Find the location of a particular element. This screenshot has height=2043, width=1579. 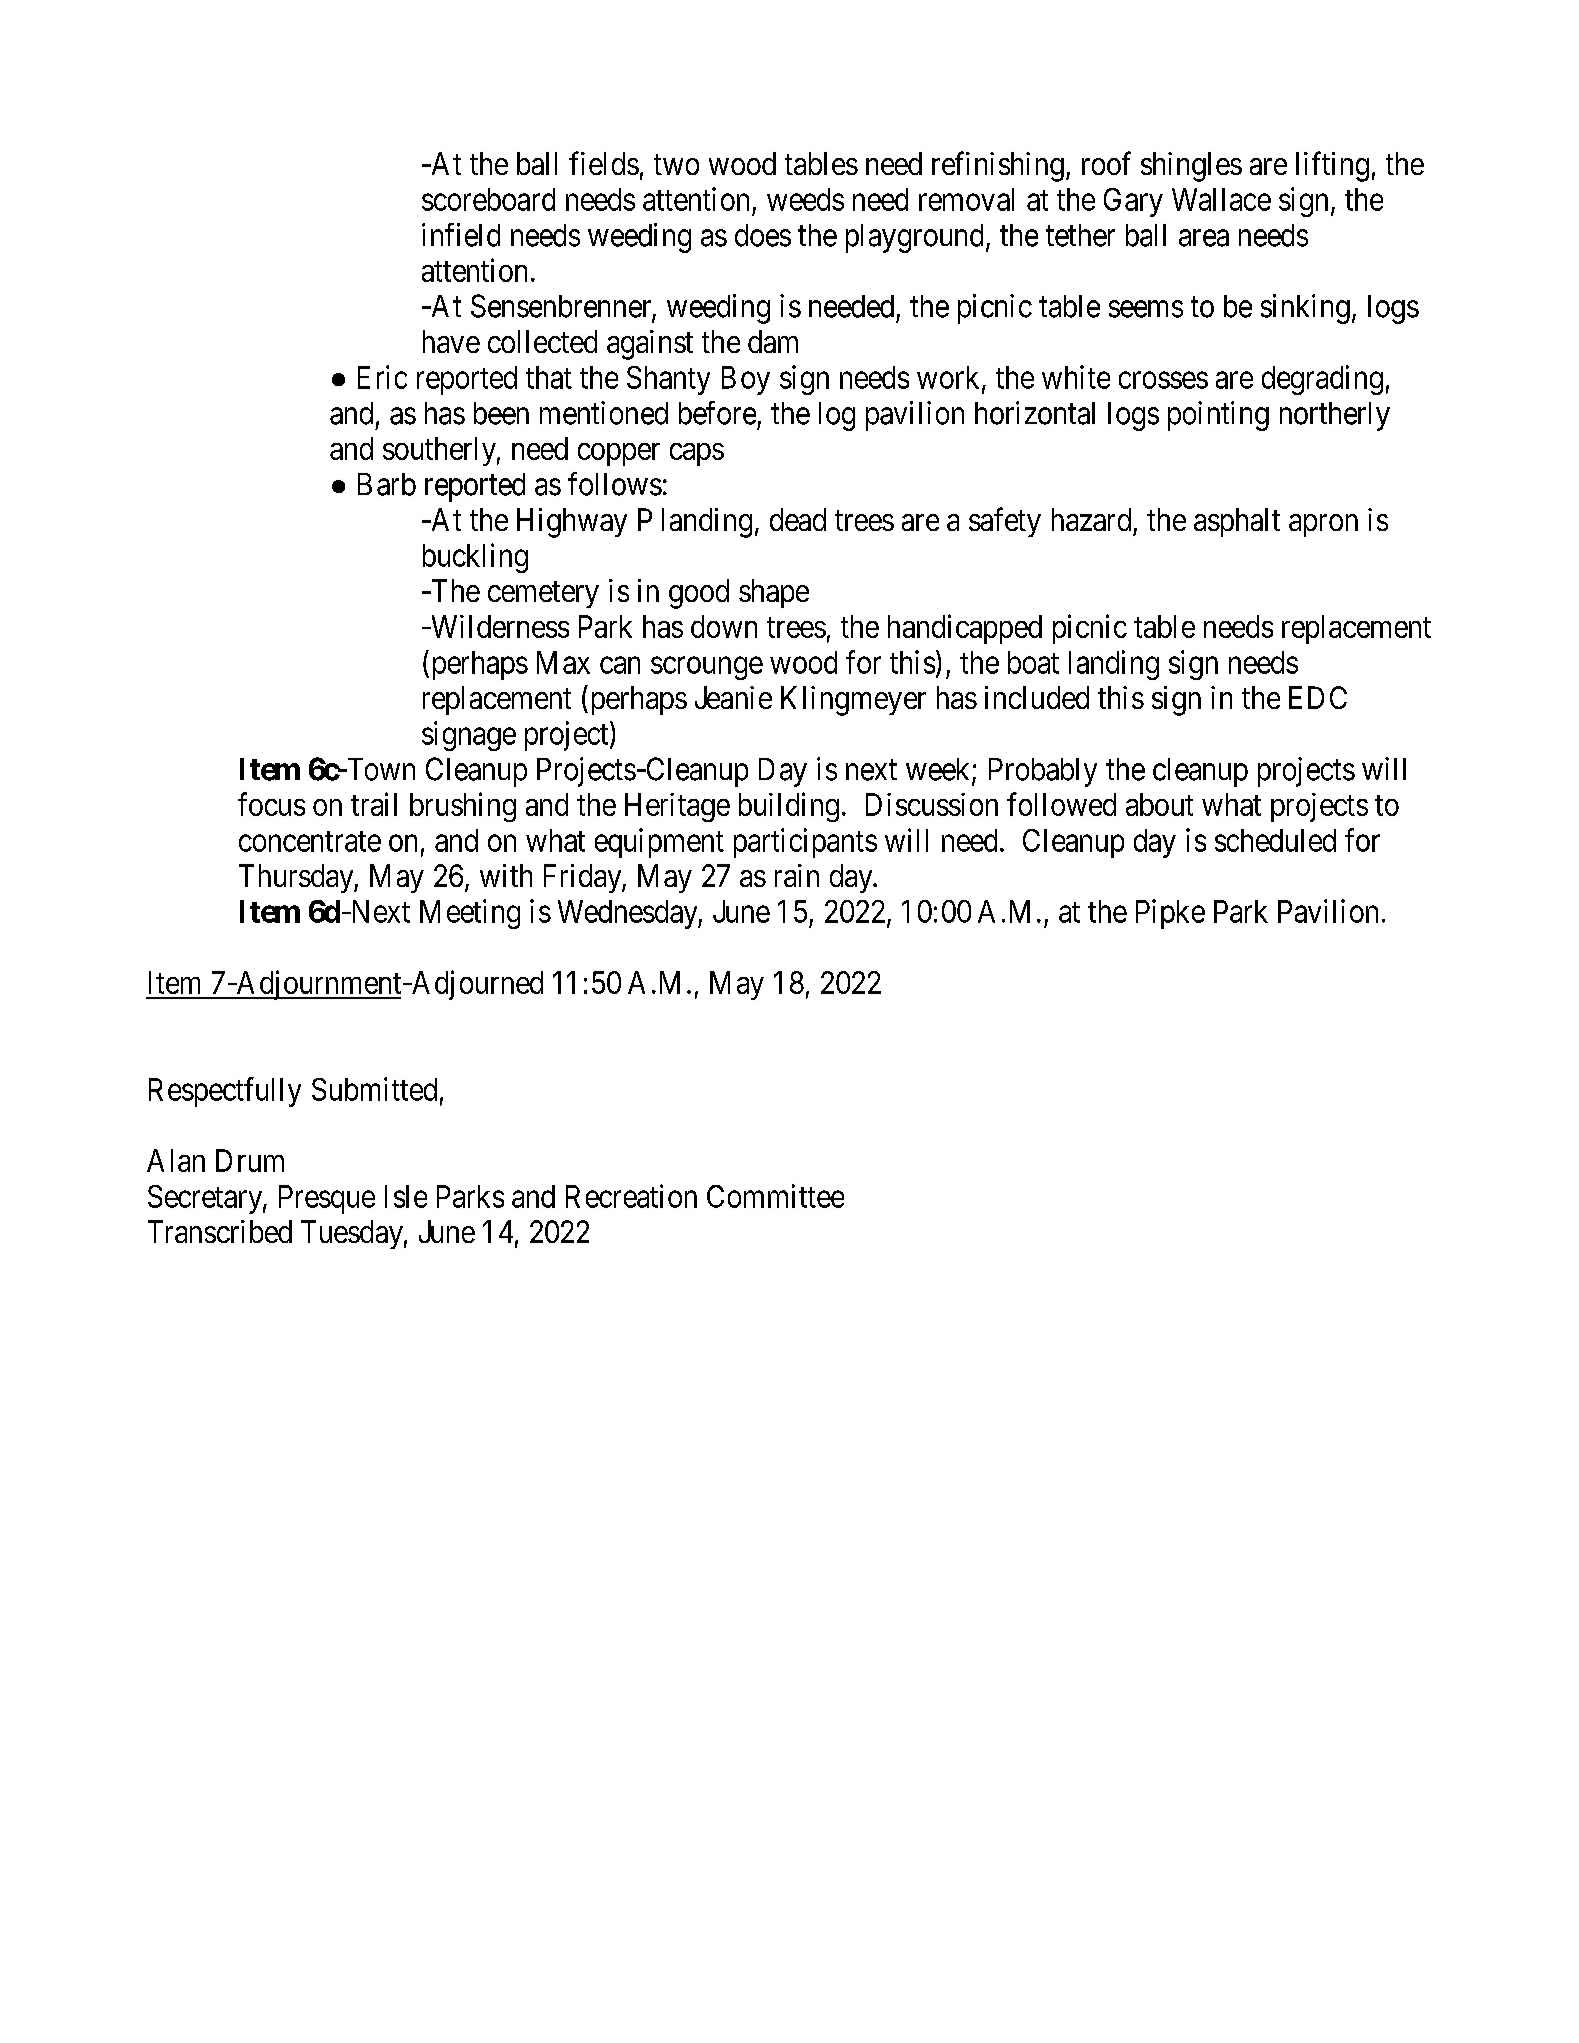

two is located at coordinates (676, 165).
